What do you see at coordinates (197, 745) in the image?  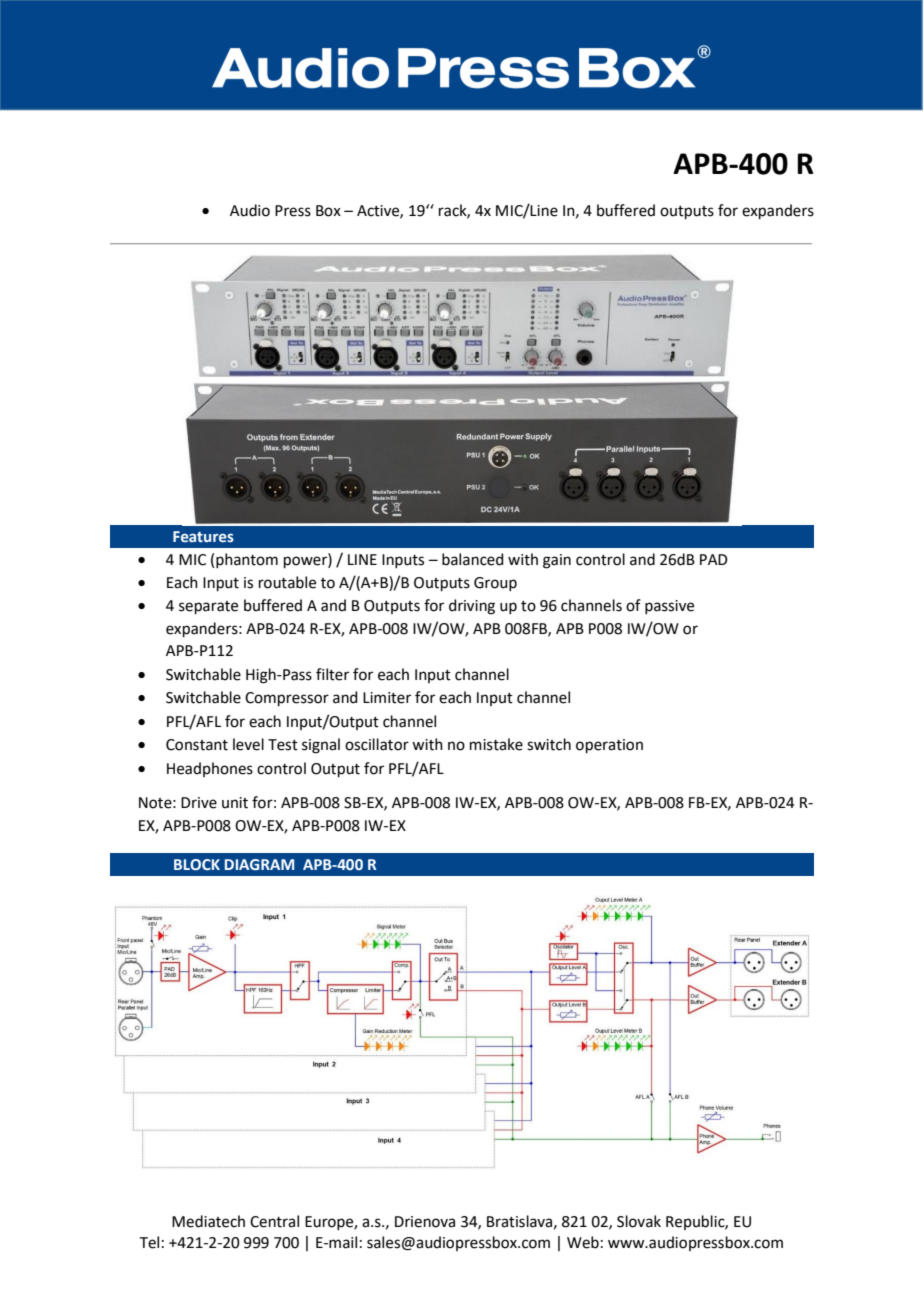 I see `Constant` at bounding box center [197, 745].
